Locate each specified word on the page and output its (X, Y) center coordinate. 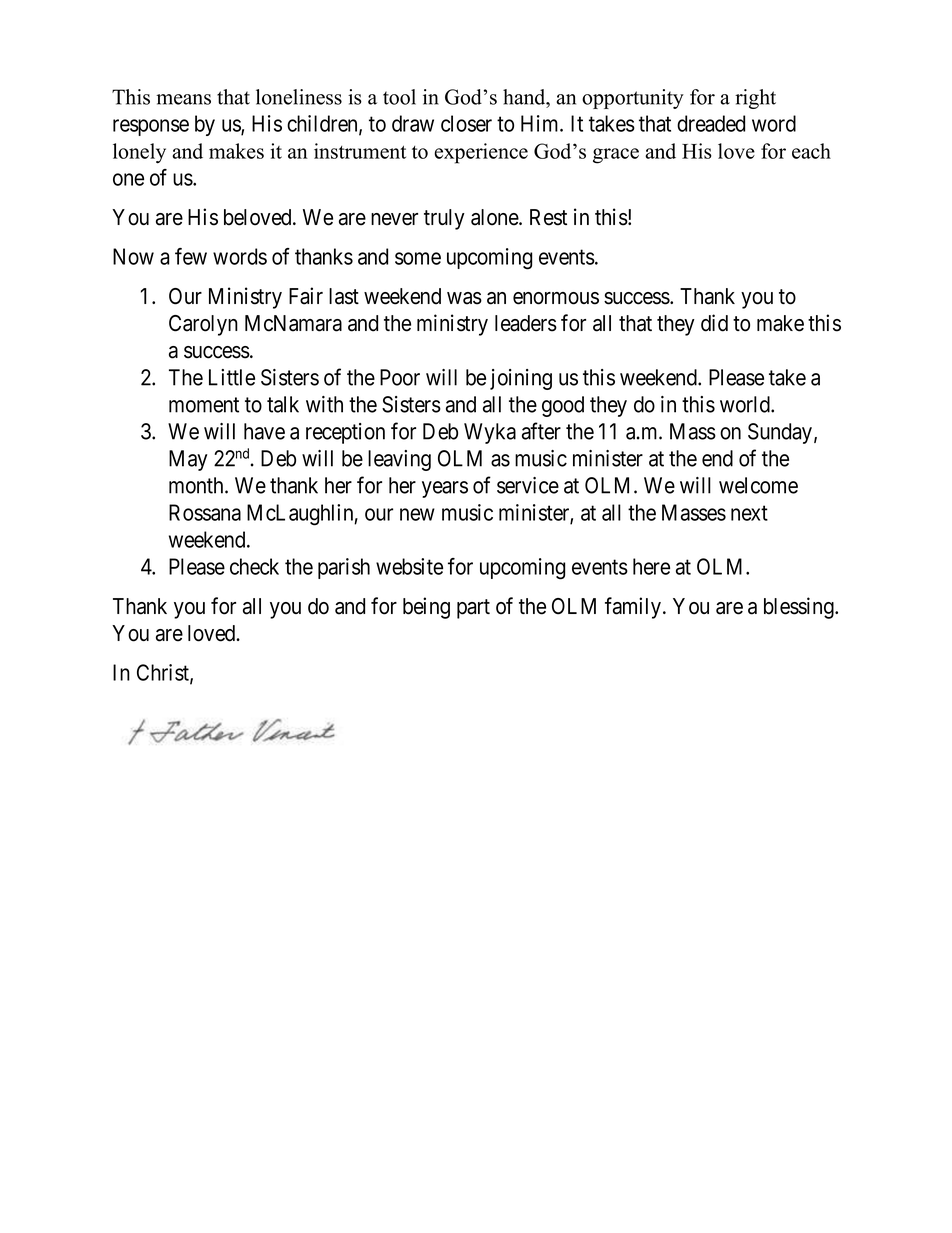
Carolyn (203, 325)
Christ (164, 673)
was (464, 298)
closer (466, 123)
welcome (758, 485)
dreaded (711, 123)
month (197, 485)
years (445, 489)
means (183, 99)
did (714, 323)
